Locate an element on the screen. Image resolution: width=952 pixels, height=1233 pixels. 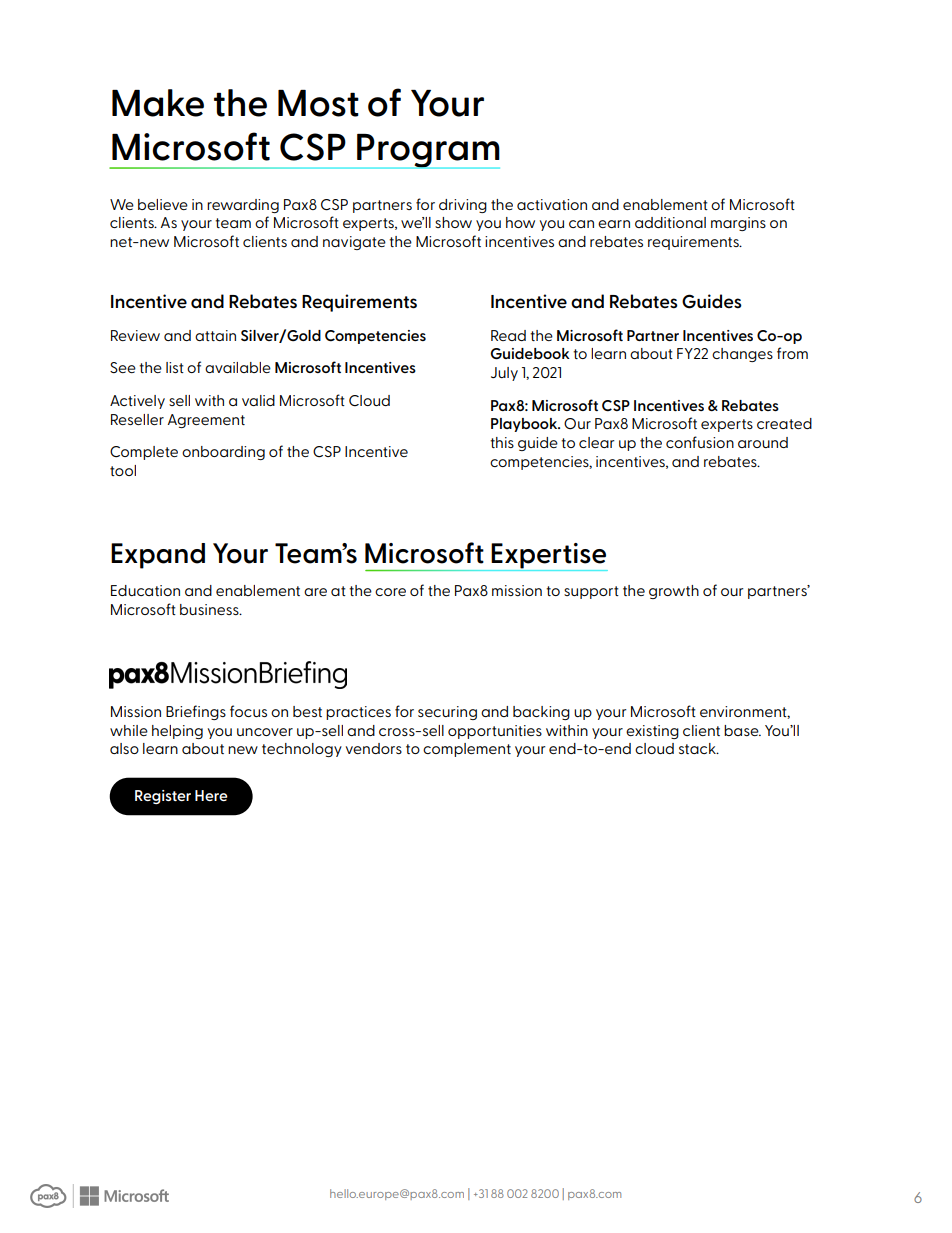
confusion is located at coordinates (700, 442).
